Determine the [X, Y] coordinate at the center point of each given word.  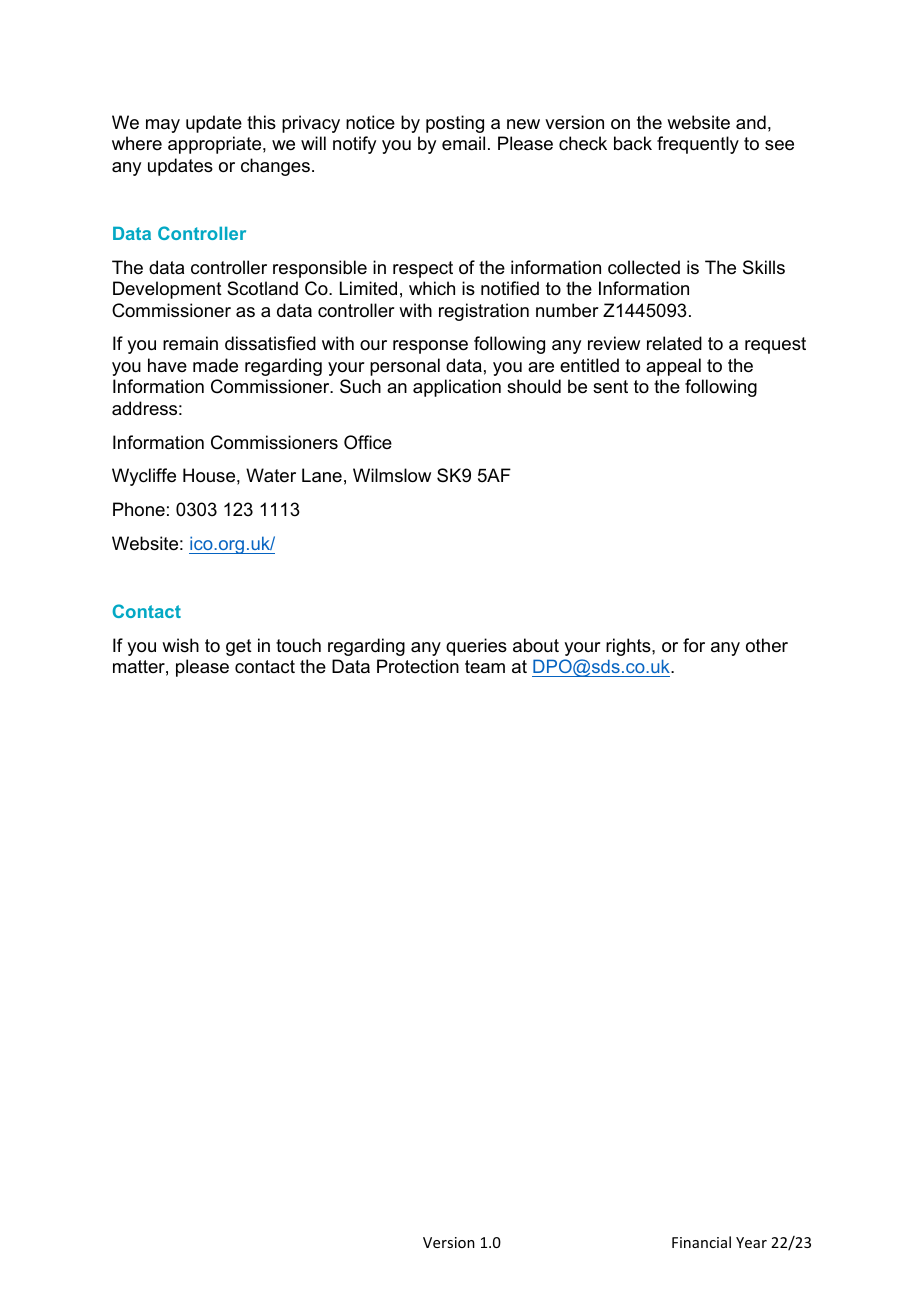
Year [751, 1242]
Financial [701, 1242]
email [463, 143]
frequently [698, 145]
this [261, 122]
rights [629, 647]
